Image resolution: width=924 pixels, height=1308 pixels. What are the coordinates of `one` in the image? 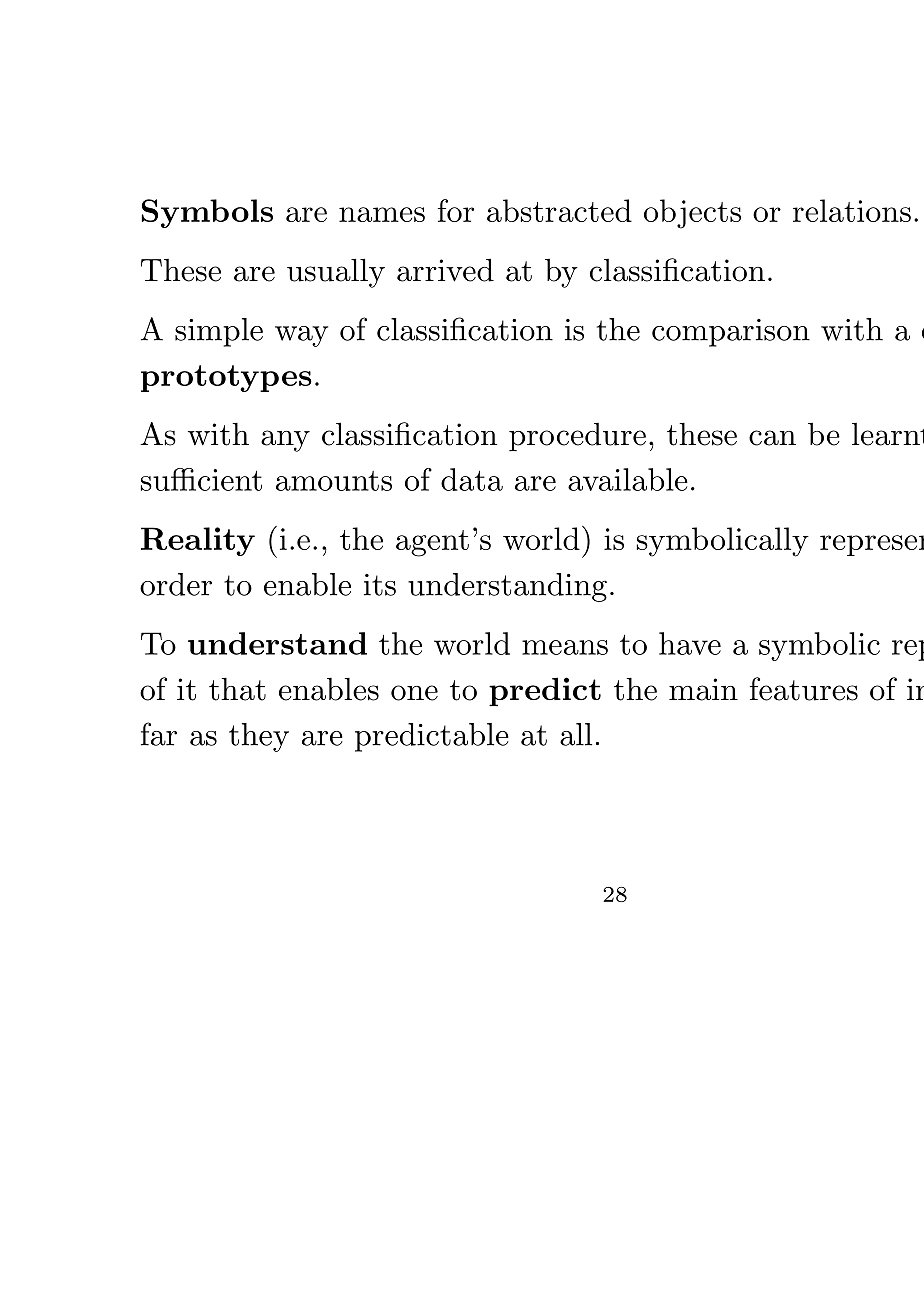 It's located at (414, 693).
